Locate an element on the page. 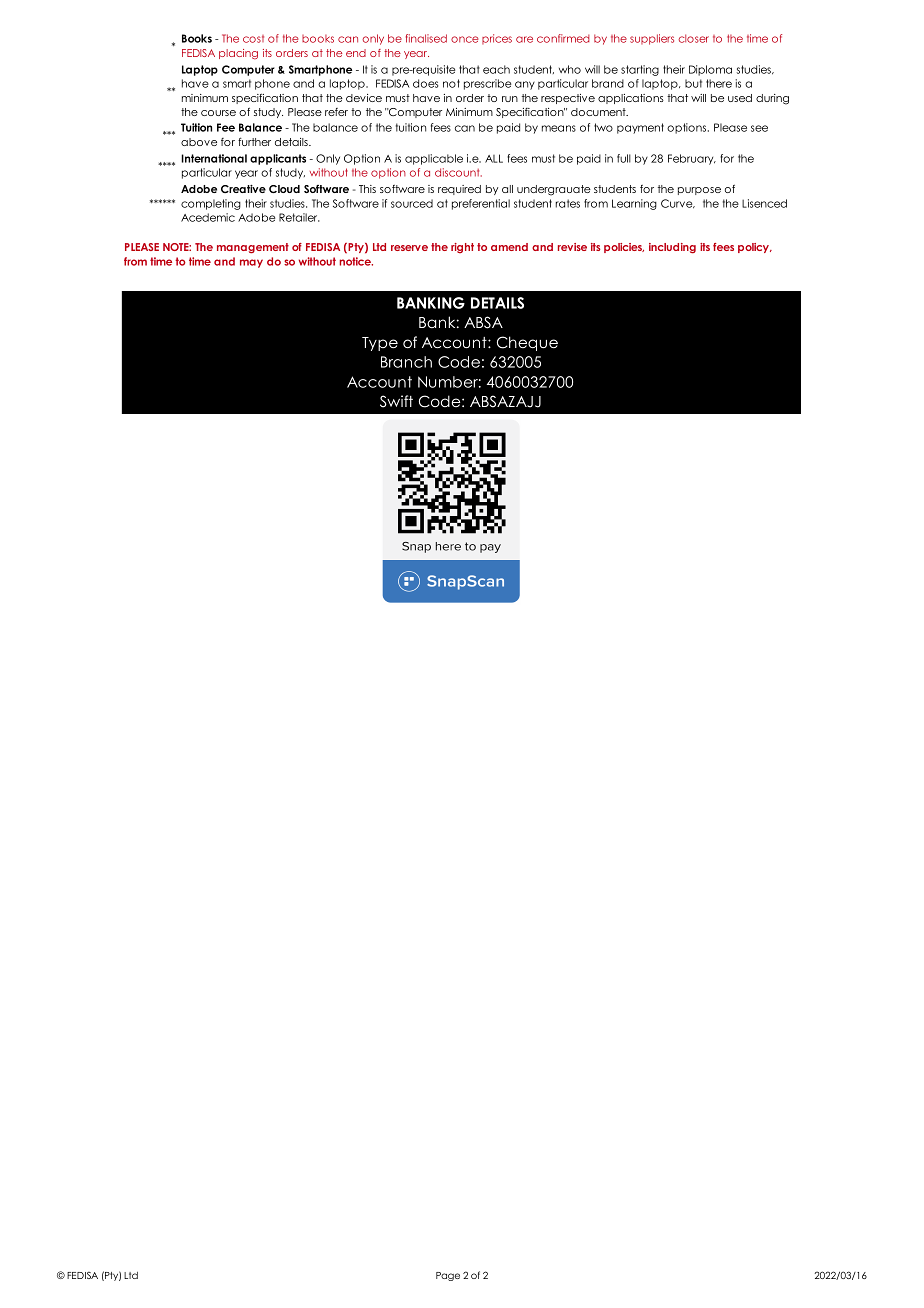  Cheque is located at coordinates (527, 343).
